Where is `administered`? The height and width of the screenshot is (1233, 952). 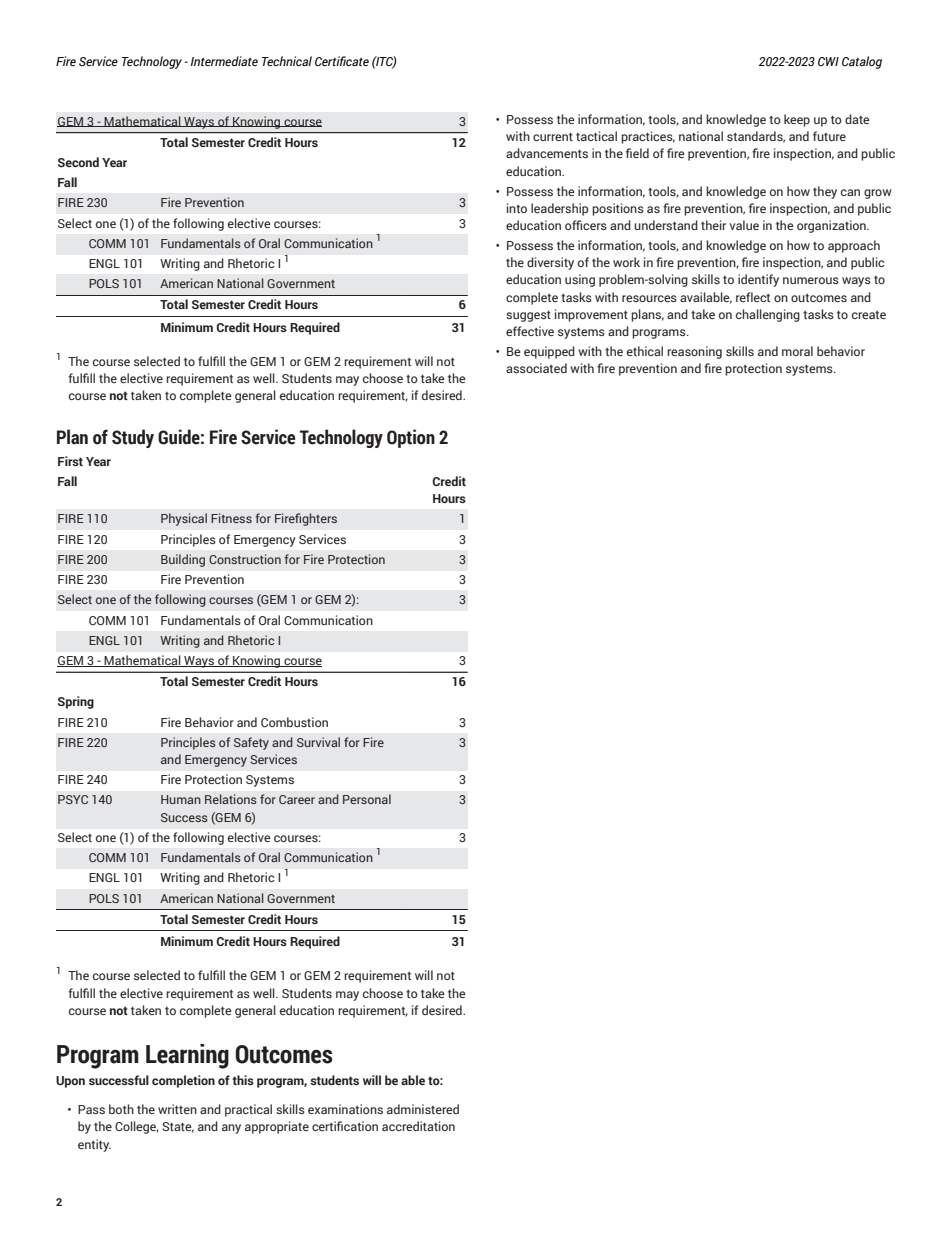
administered is located at coordinates (423, 1109).
